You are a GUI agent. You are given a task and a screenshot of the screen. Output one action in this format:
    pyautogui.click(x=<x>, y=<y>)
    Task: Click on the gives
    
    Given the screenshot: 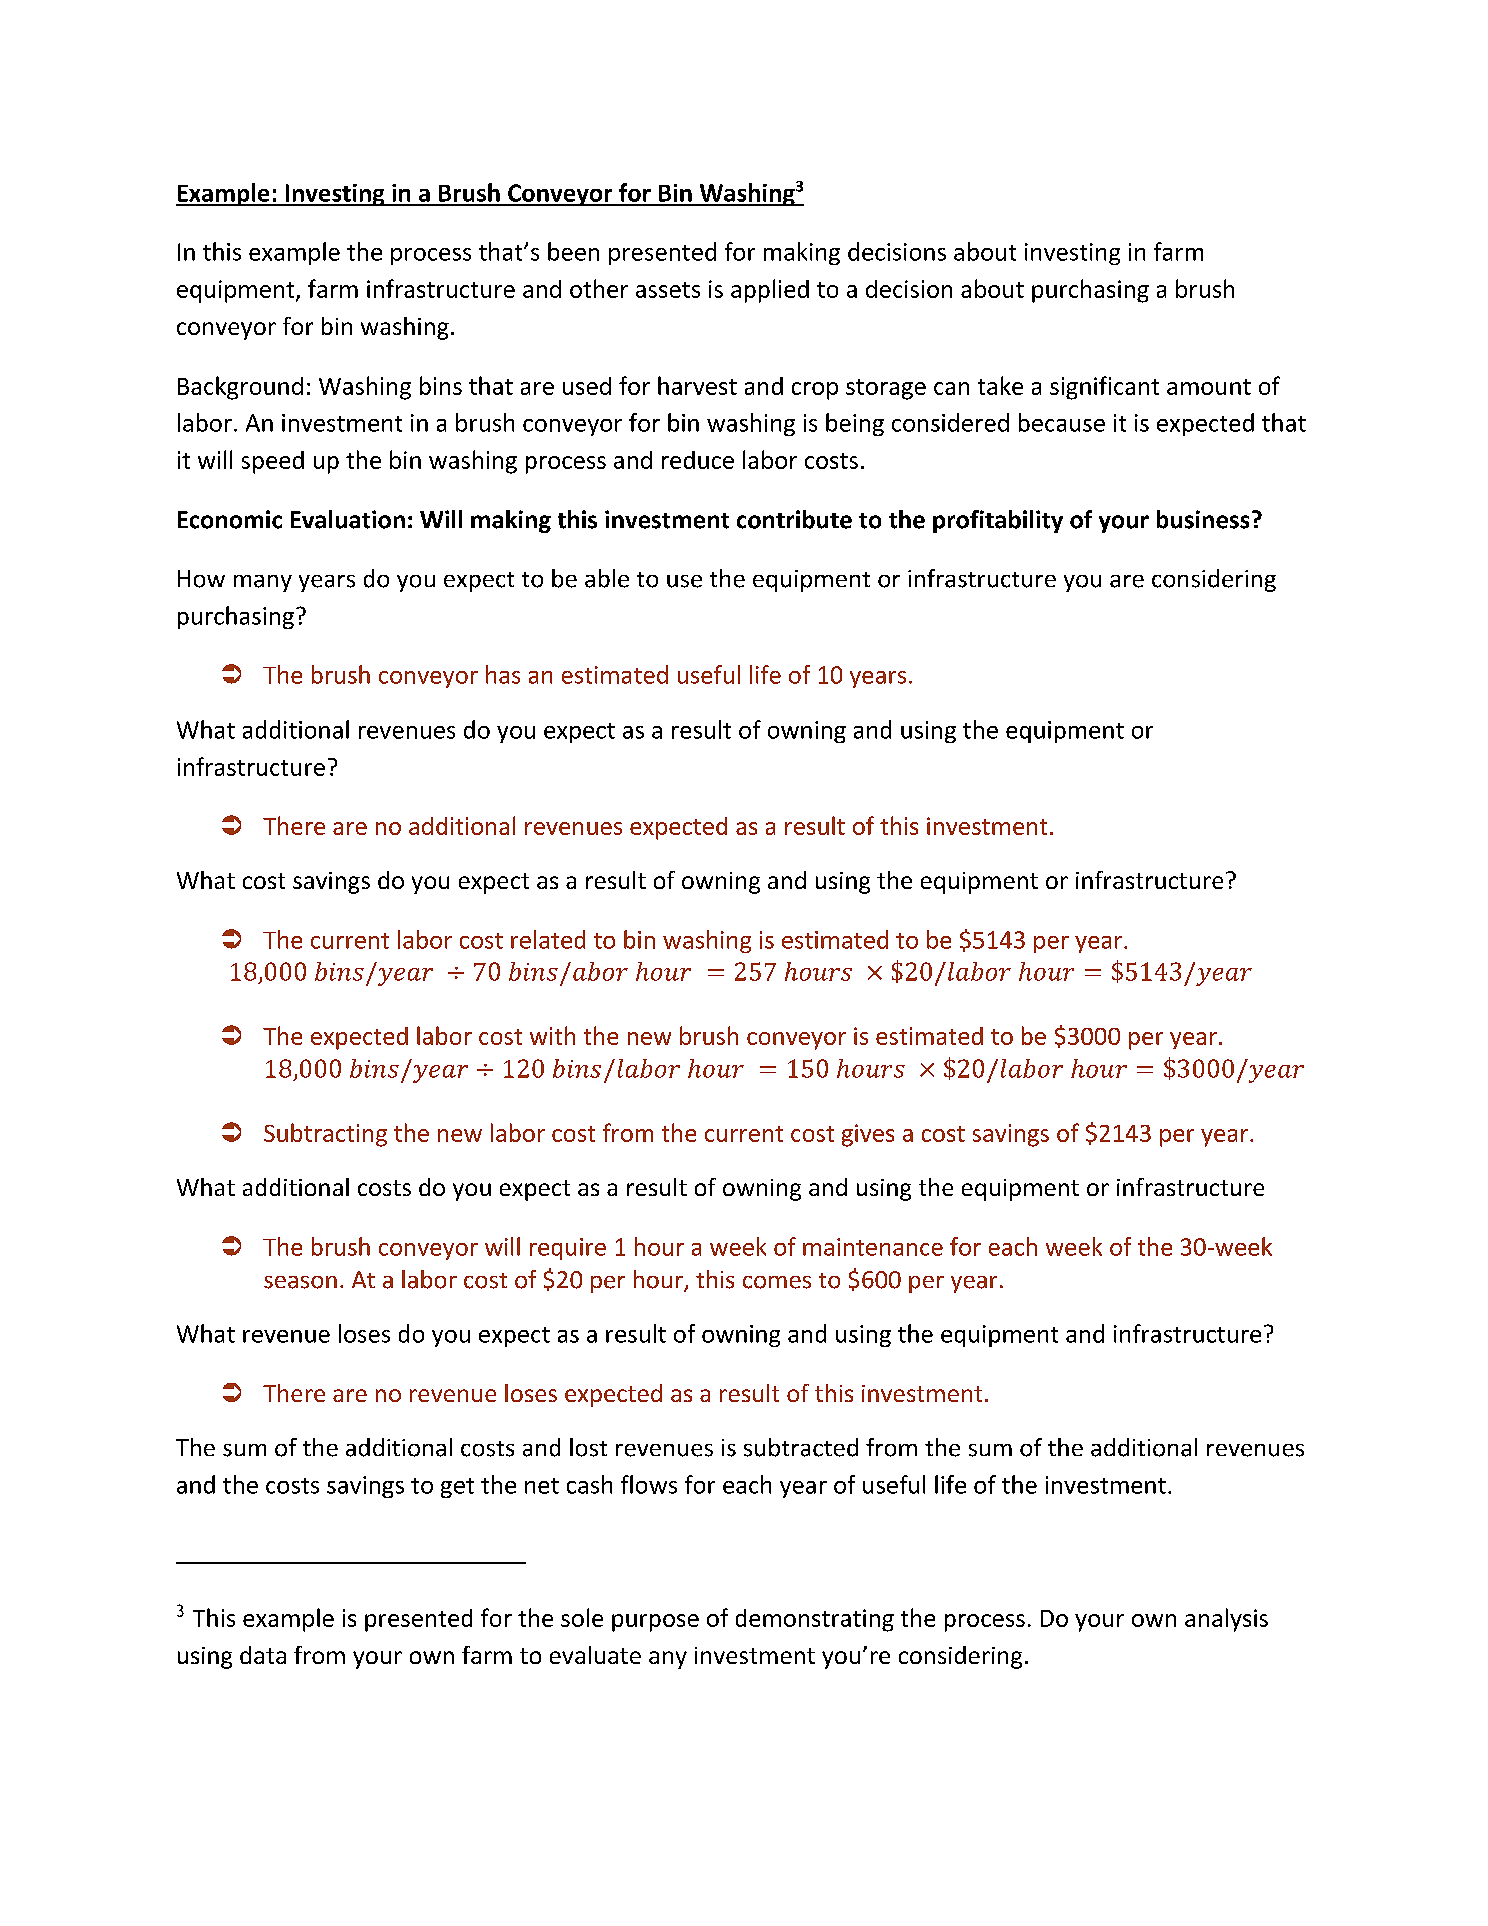 What is the action you would take?
    pyautogui.click(x=868, y=1135)
